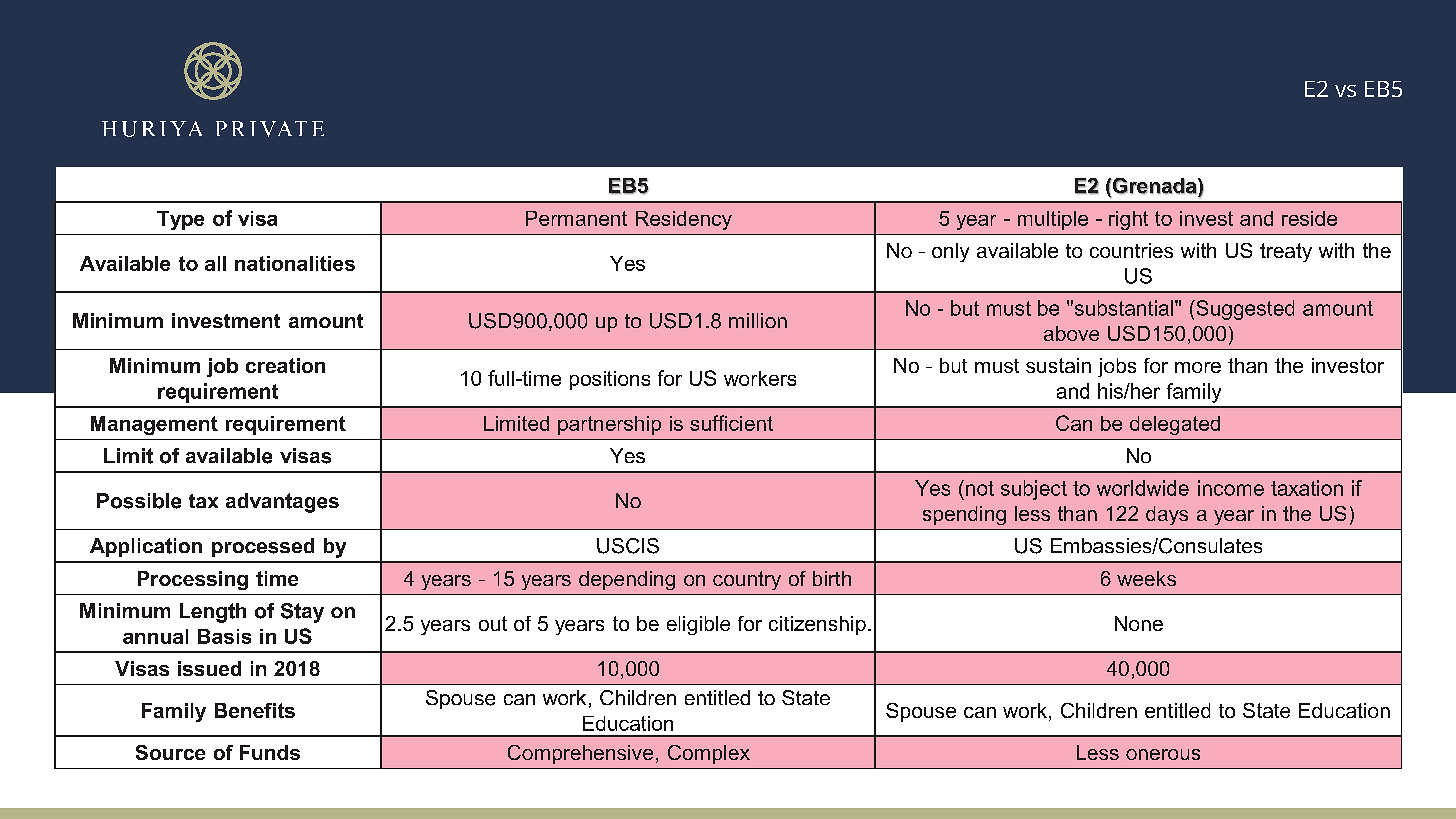 Image resolution: width=1456 pixels, height=819 pixels. Describe the element at coordinates (980, 488) in the image. I see `not` at that location.
